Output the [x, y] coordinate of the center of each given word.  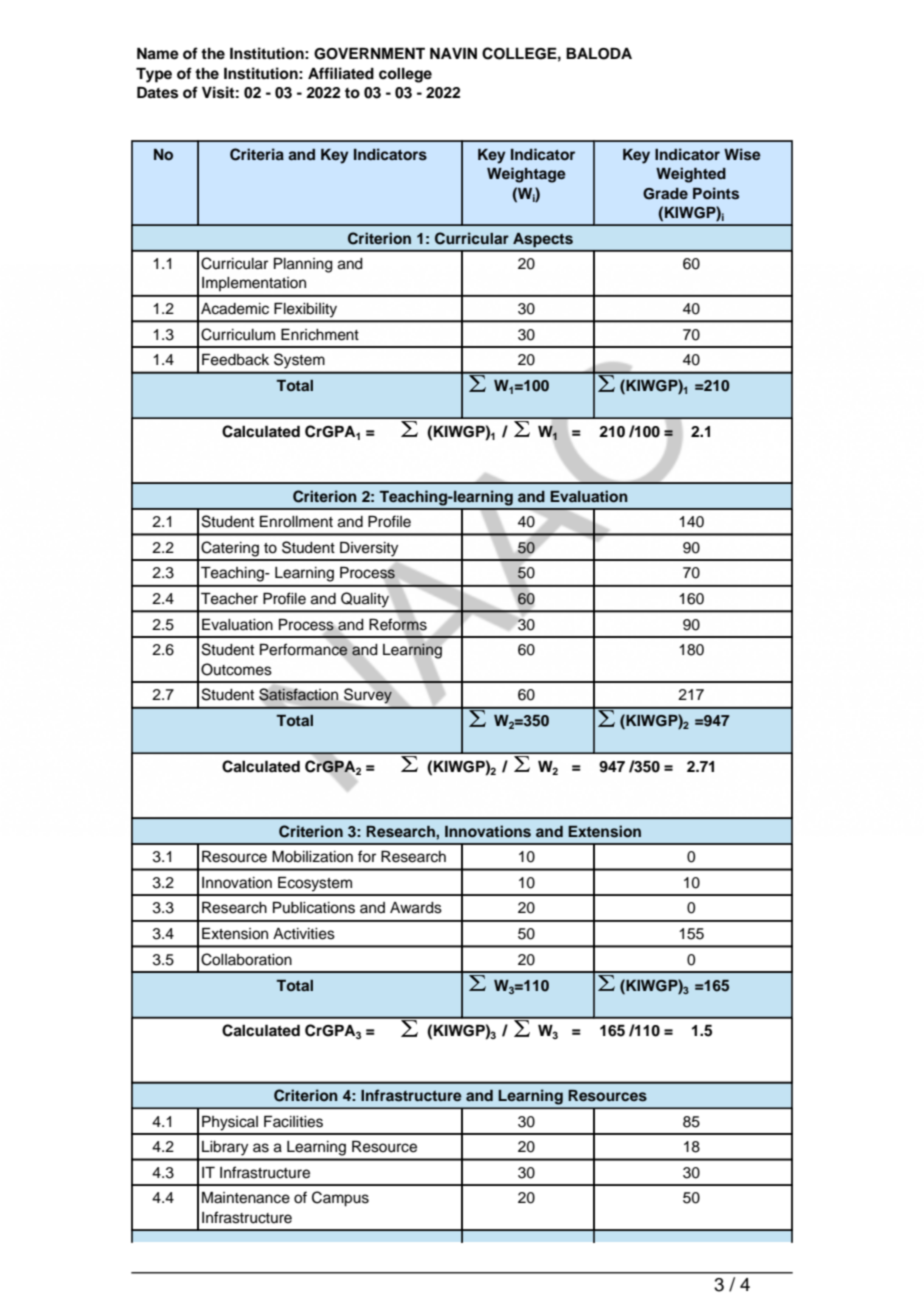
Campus [340, 1199]
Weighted [691, 175]
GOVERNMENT [369, 54]
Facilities [293, 1122]
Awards [416, 908]
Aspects [543, 240]
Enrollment [296, 522]
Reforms [398, 624]
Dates [157, 93]
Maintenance [246, 1198]
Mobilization [312, 857]
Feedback [235, 360]
